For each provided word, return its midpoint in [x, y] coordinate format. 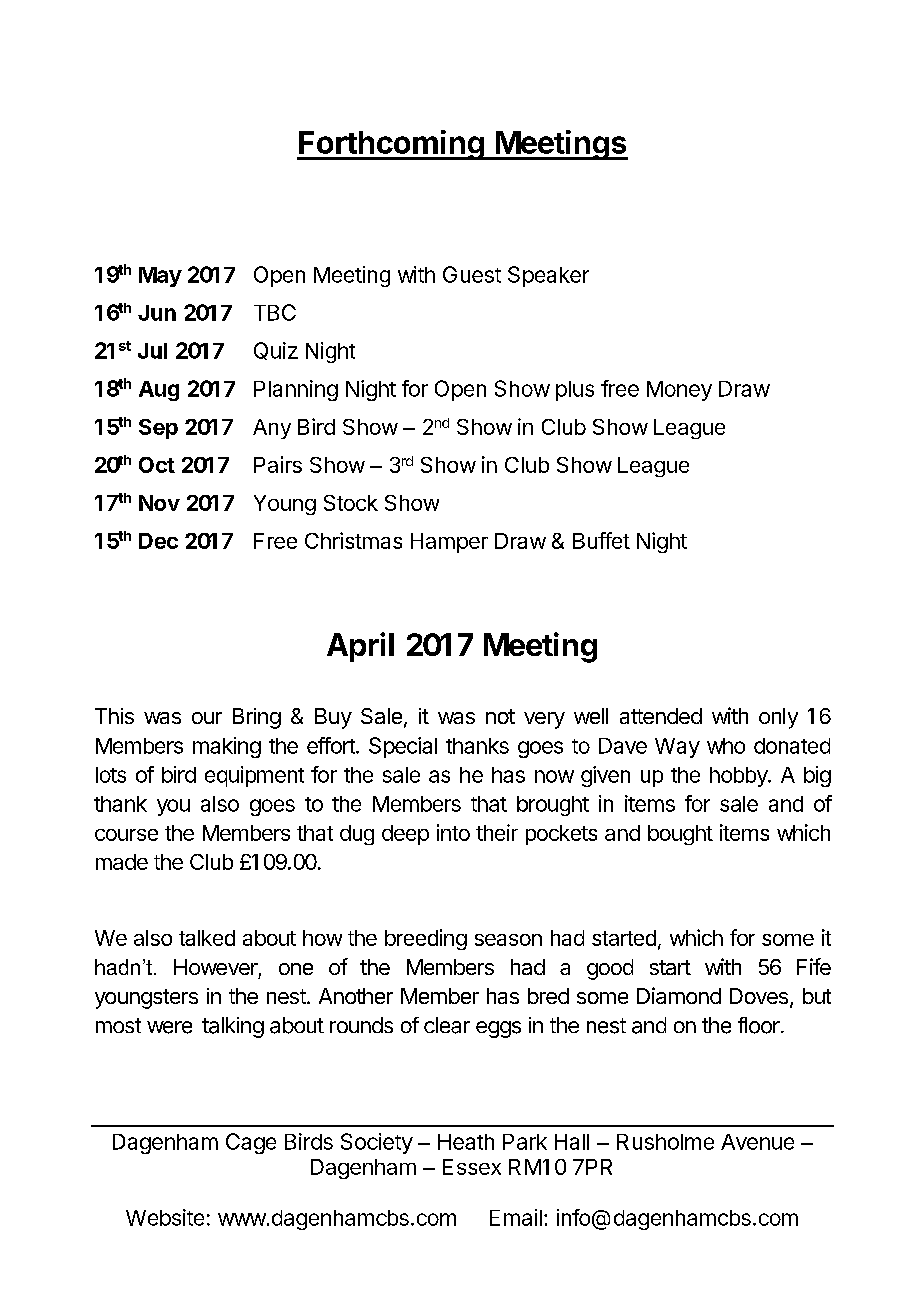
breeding [426, 939]
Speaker [548, 276]
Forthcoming [391, 145]
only [778, 718]
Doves [759, 996]
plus [575, 391]
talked [207, 938]
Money [679, 391]
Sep [158, 429]
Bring [257, 718]
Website [165, 1217]
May [160, 277]
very [544, 720]
